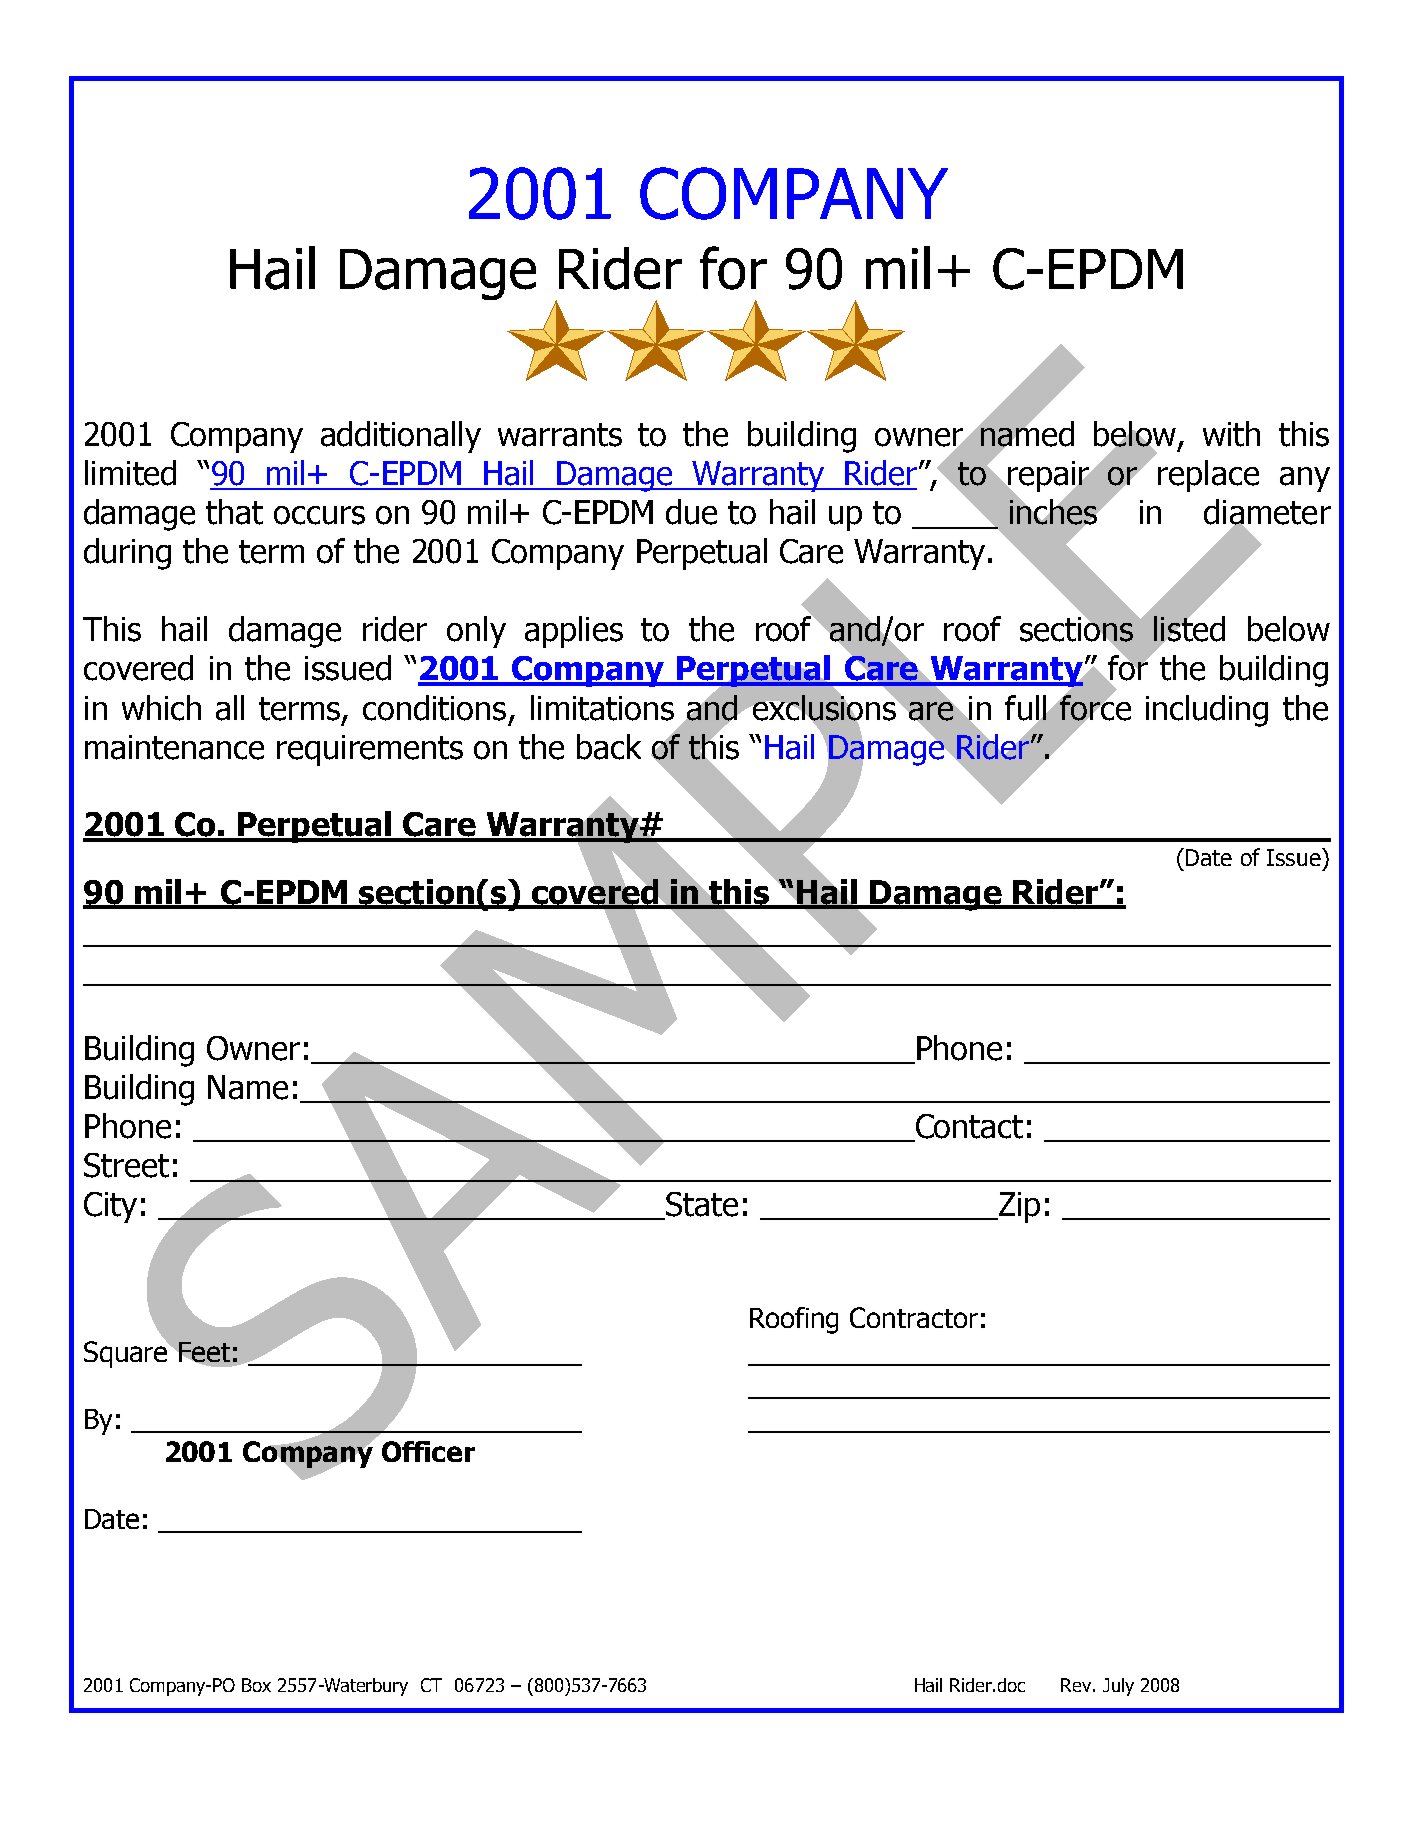 This screenshot has width=1413, height=1829. Describe the element at coordinates (1118, 1687) in the screenshot. I see `July` at that location.
